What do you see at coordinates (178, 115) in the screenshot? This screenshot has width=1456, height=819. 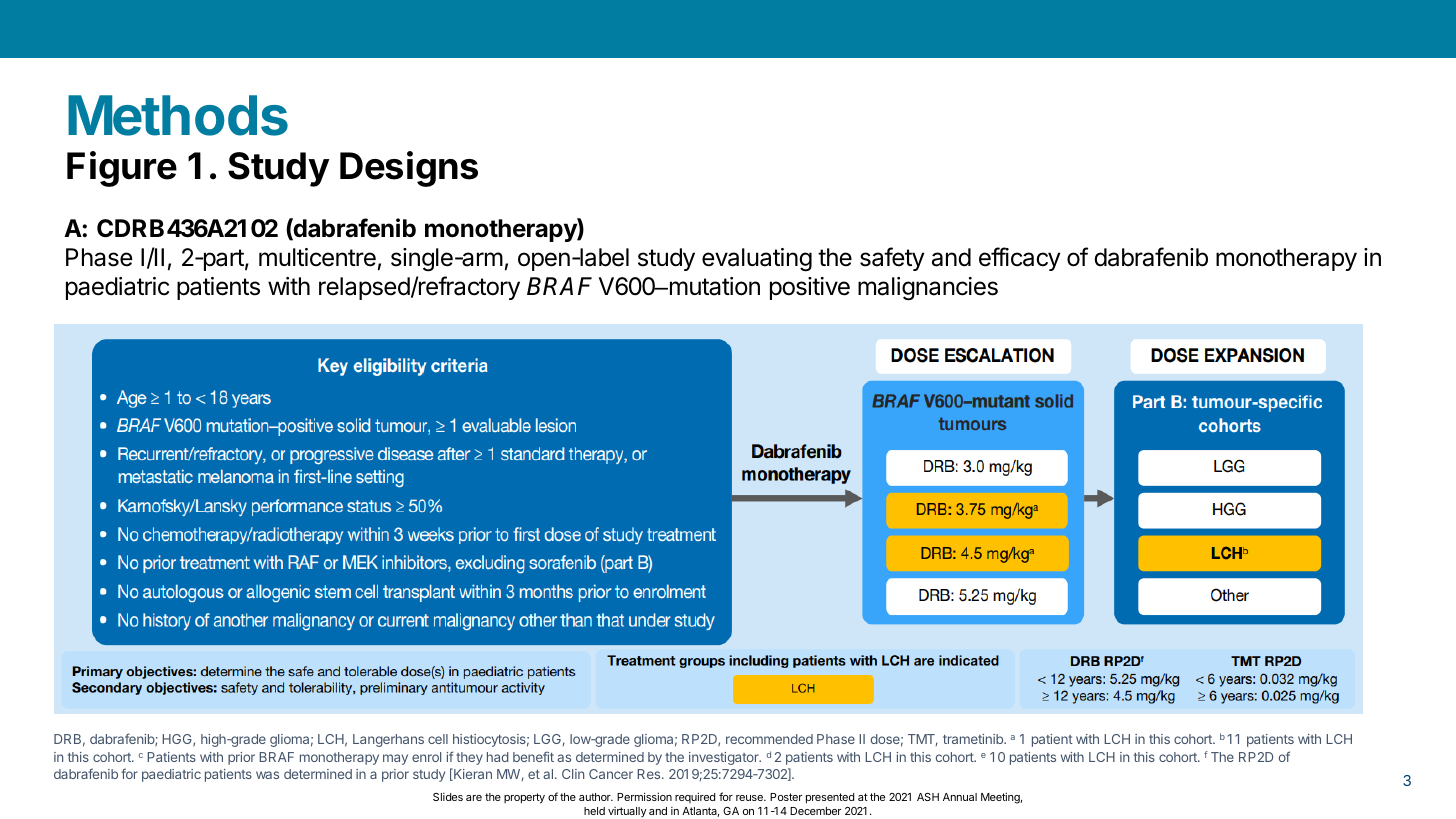 I see `Methods` at bounding box center [178, 115].
